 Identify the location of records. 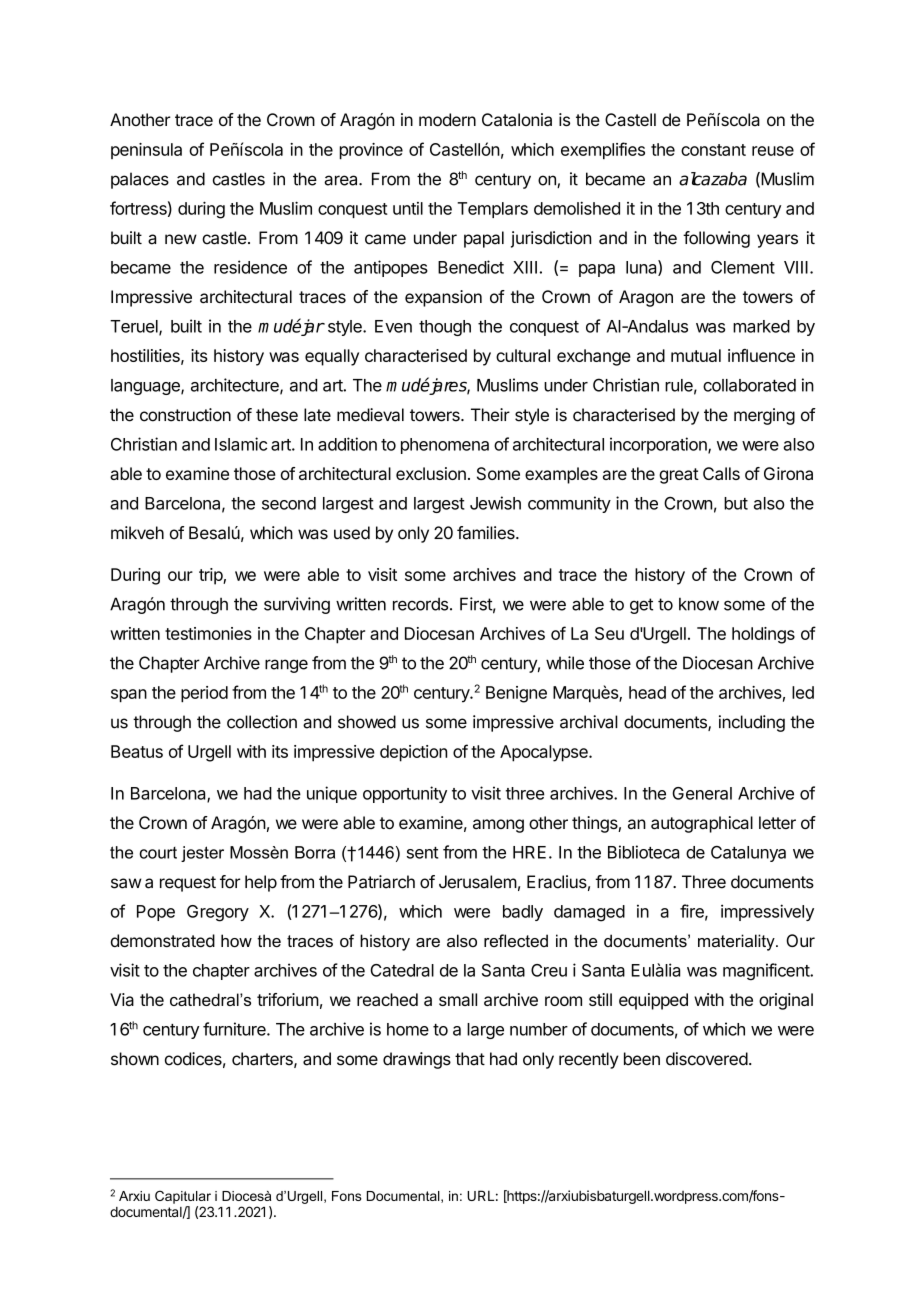
(420, 604).
